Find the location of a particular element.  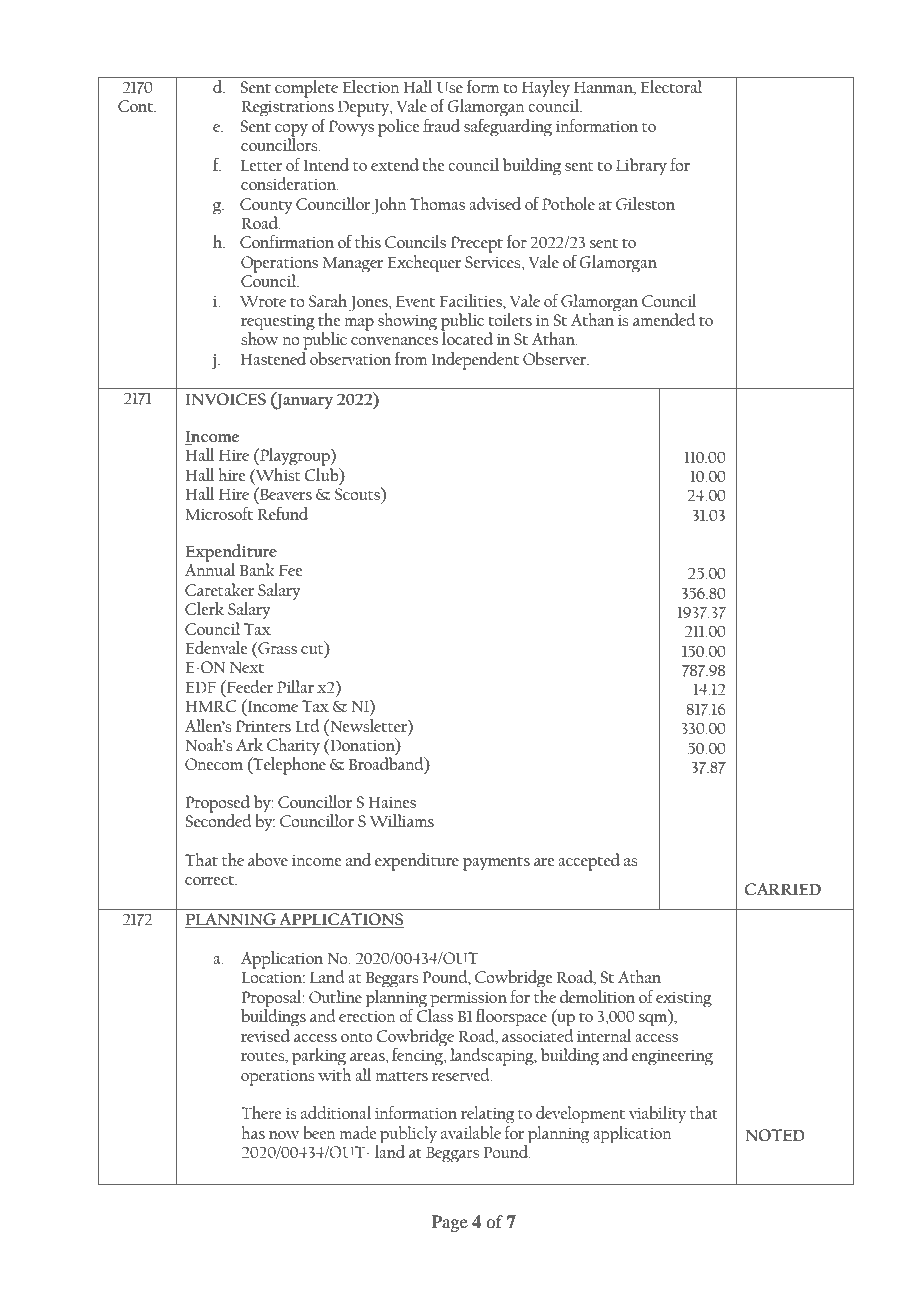

CARRIED is located at coordinates (783, 889).
